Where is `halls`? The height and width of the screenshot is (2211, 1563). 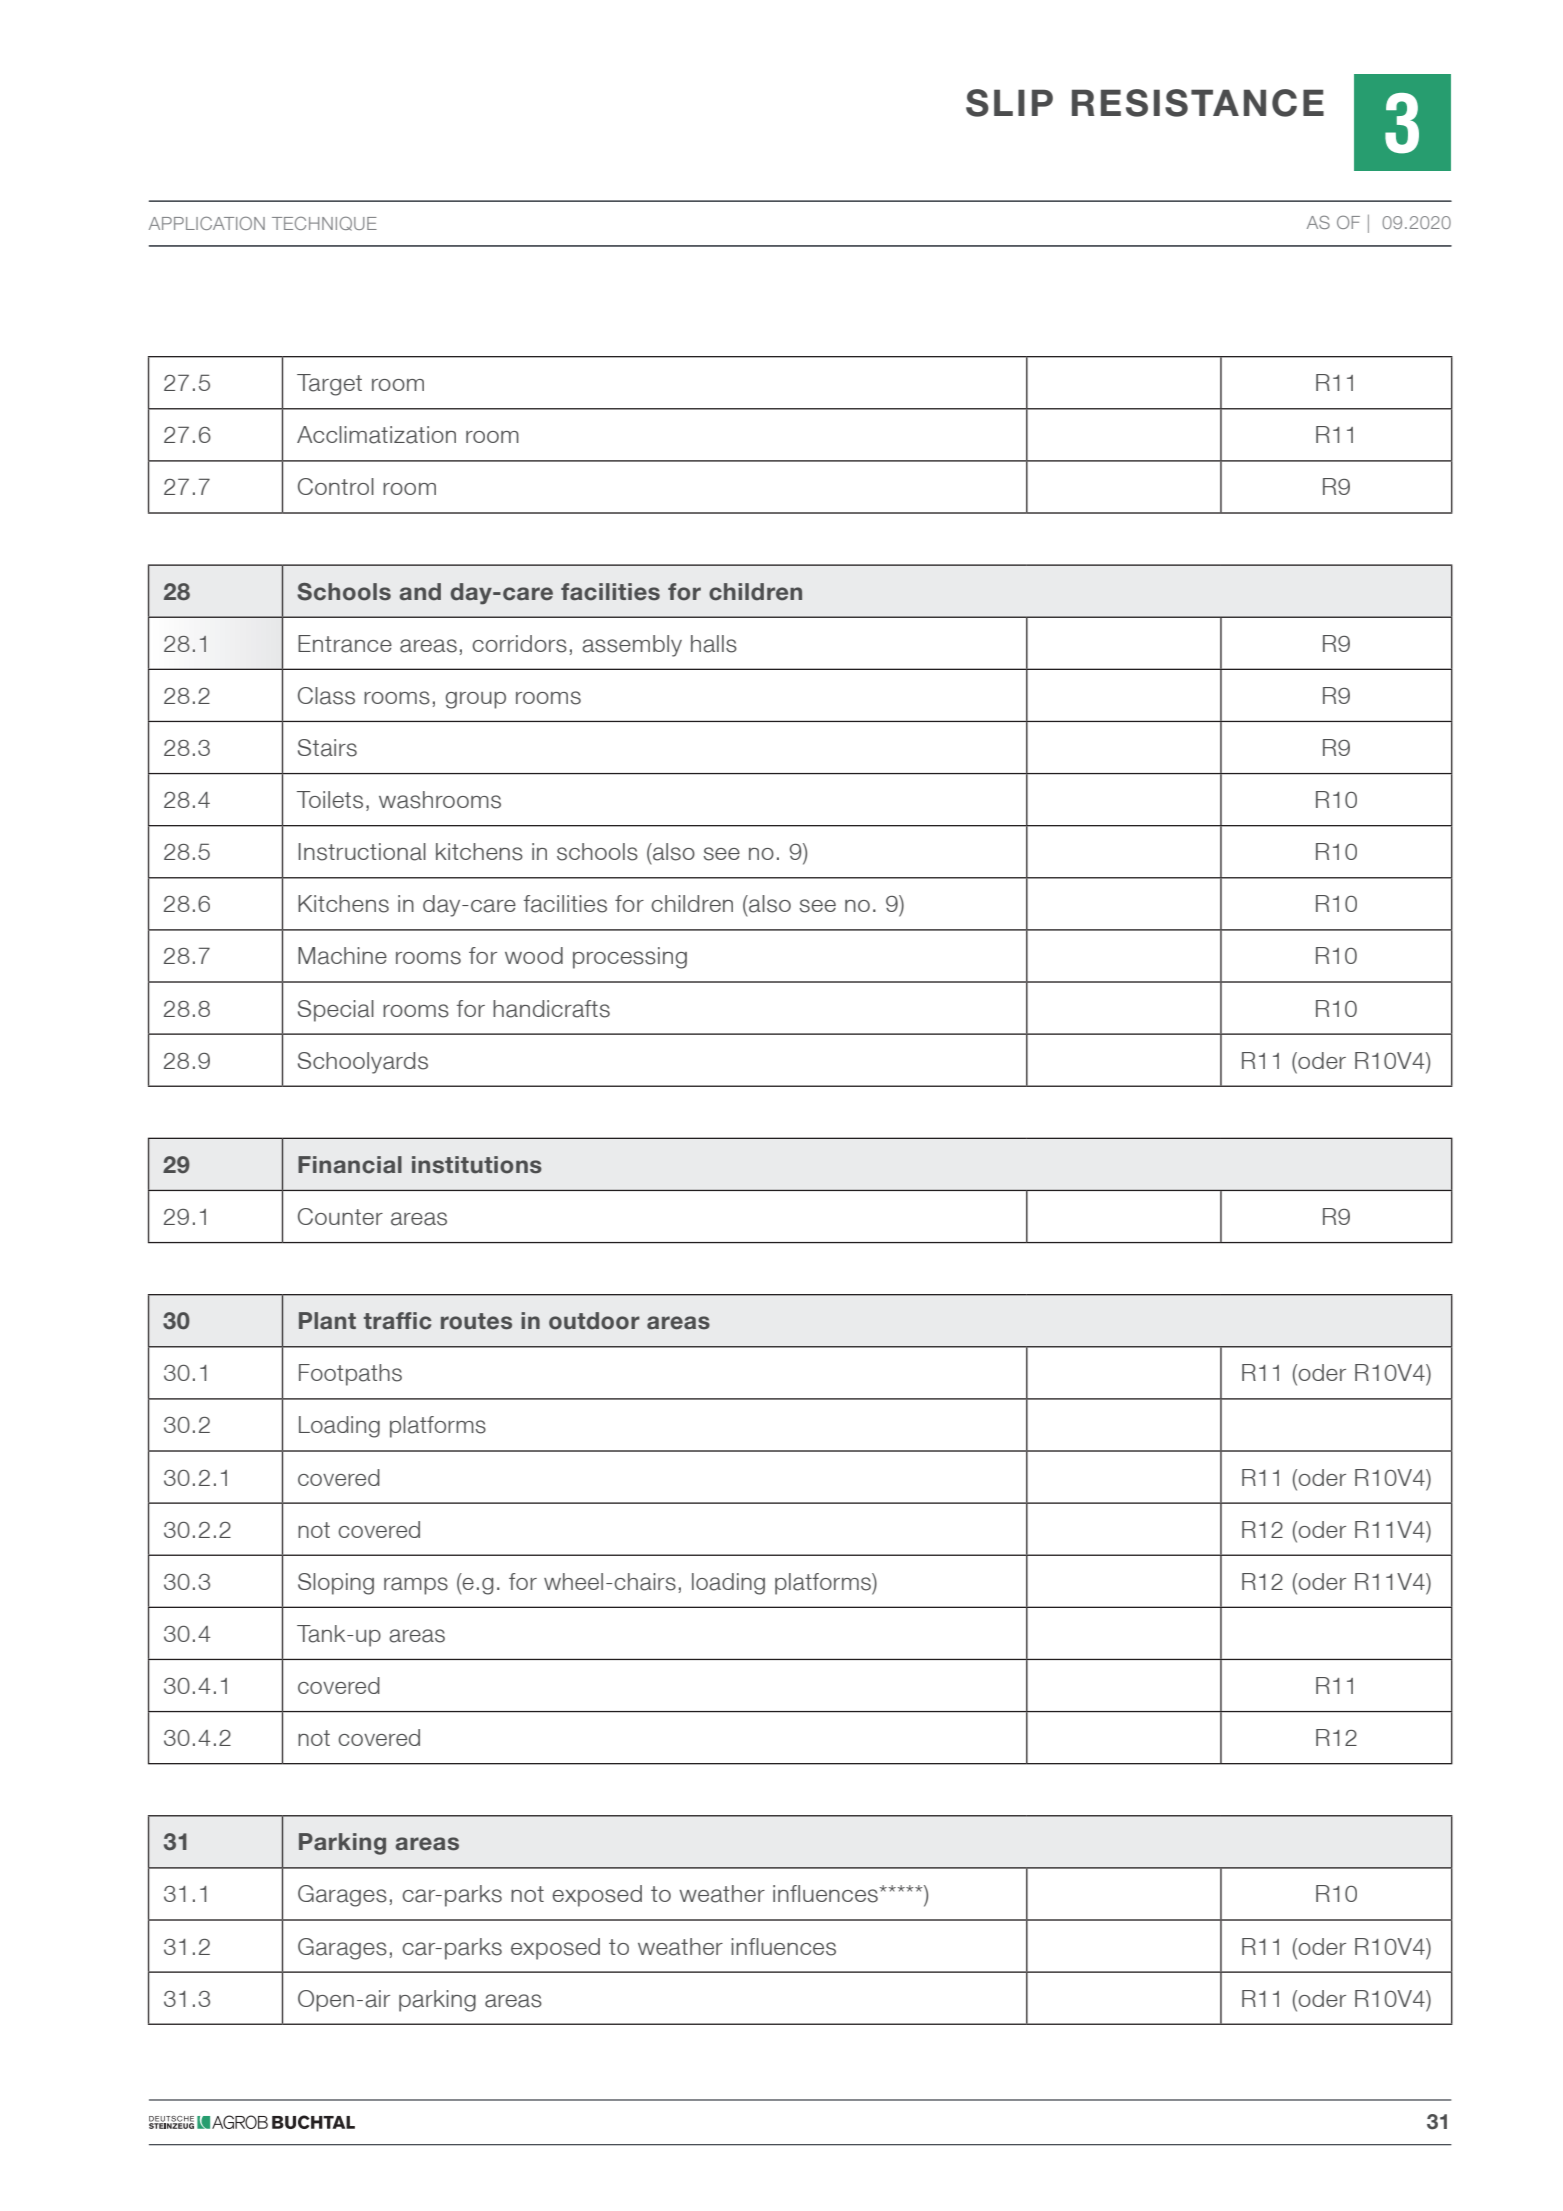 halls is located at coordinates (714, 644).
